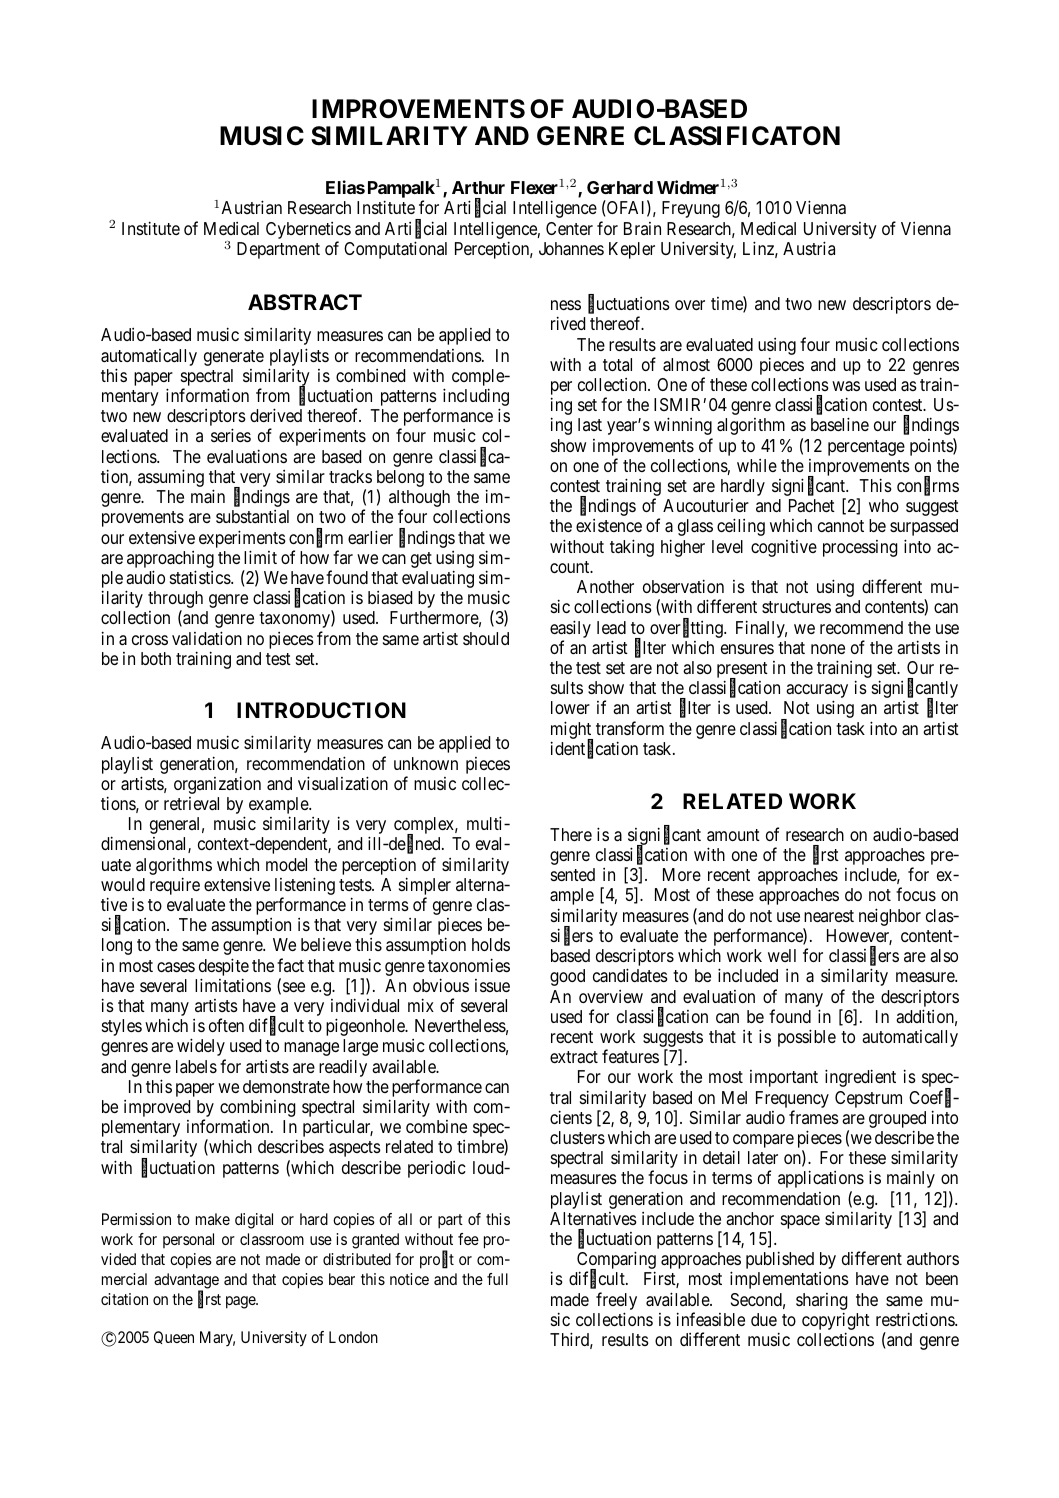 Image resolution: width=1059 pixels, height=1498 pixels. I want to click on holds, so click(491, 944).
